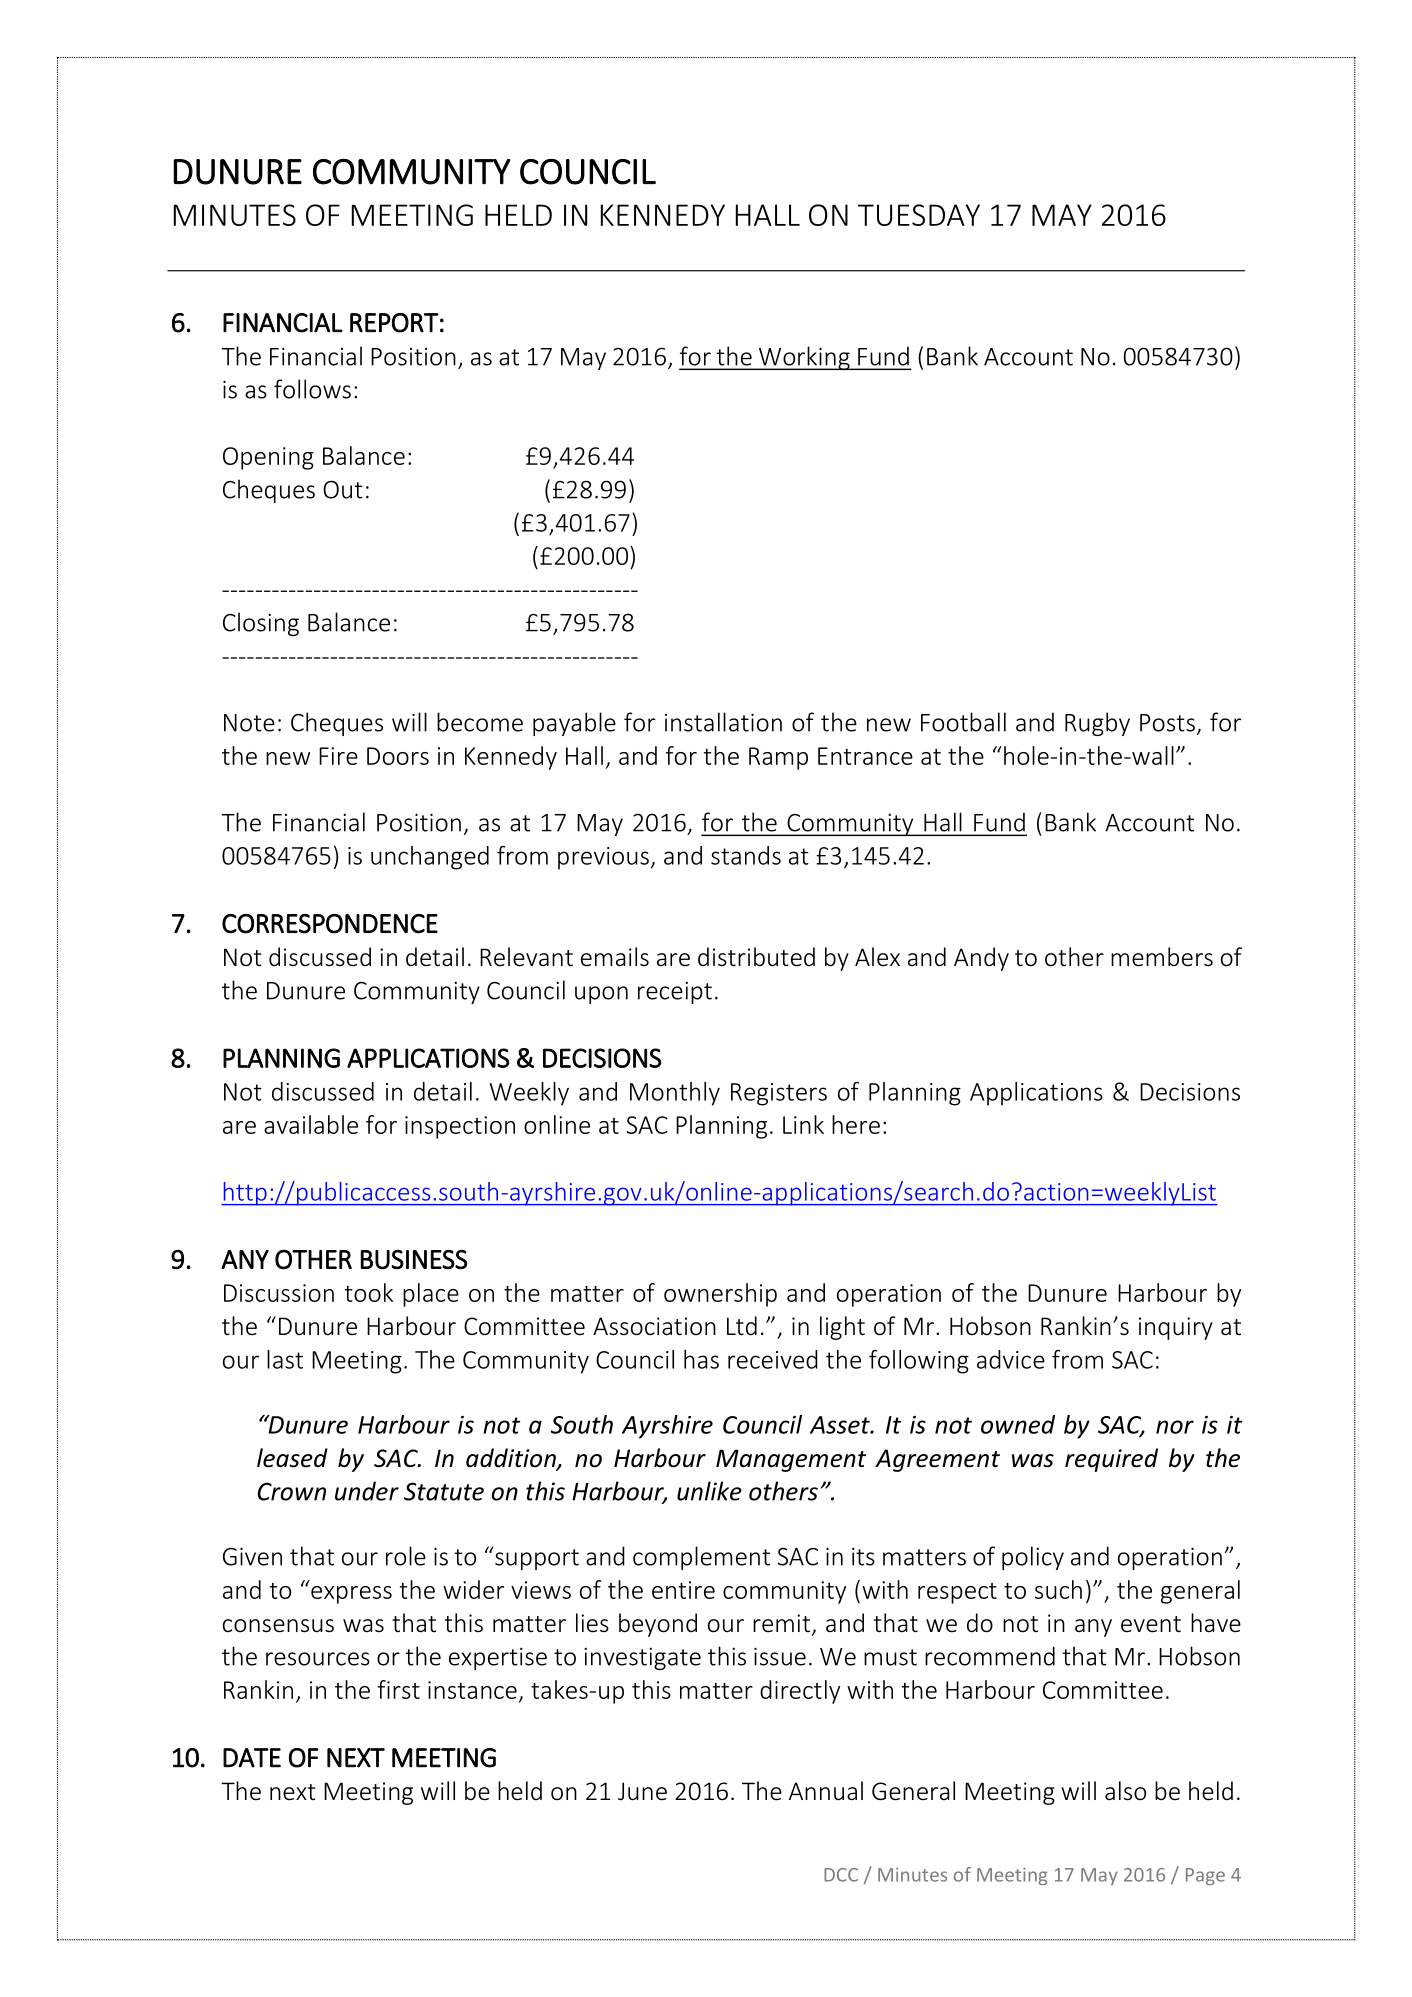  What do you see at coordinates (252, 1758) in the screenshot?
I see `DATE` at bounding box center [252, 1758].
